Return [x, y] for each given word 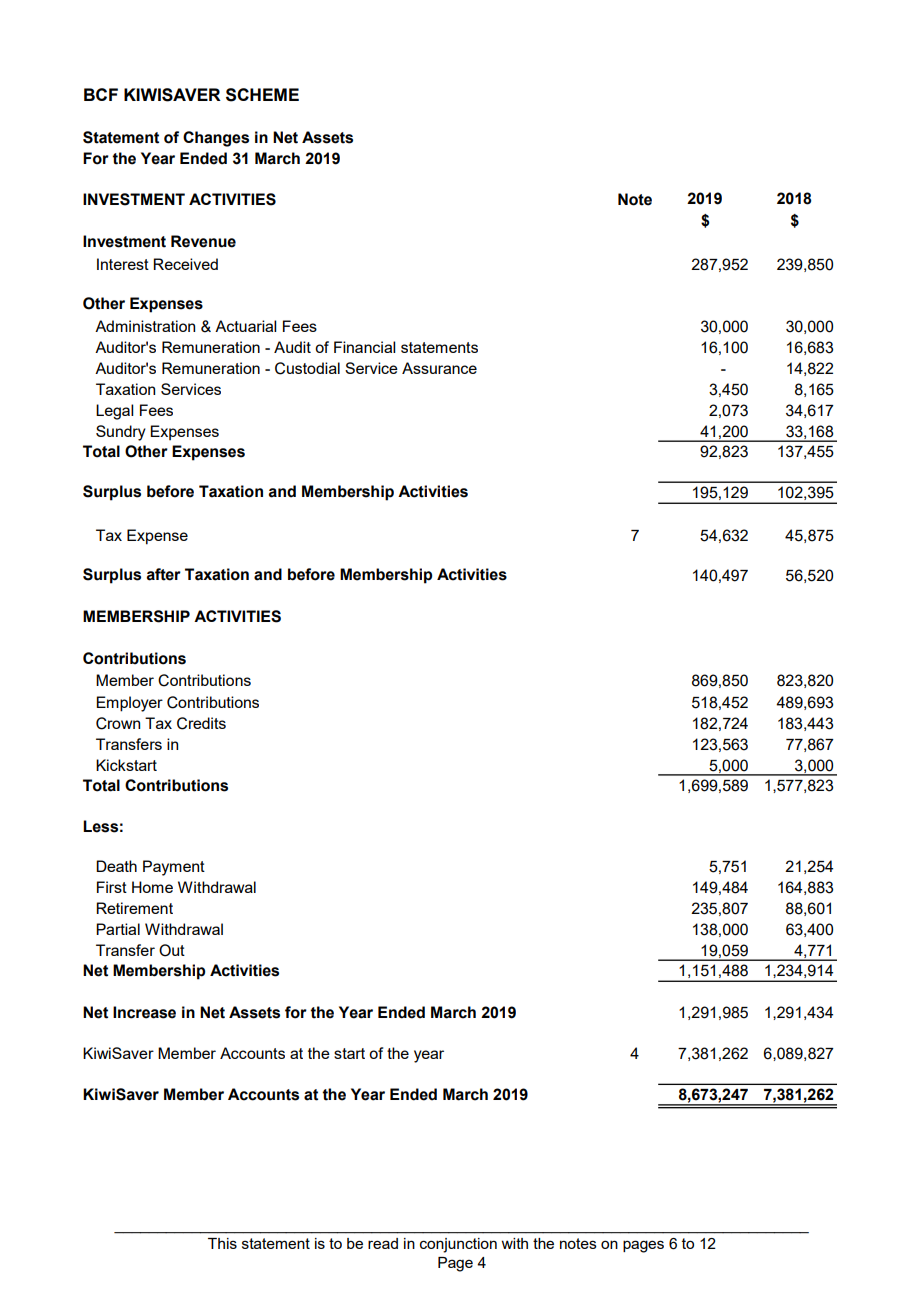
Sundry [121, 433]
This [222, 1243]
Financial [364, 347]
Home [152, 887]
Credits [201, 723]
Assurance [439, 368]
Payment [174, 868]
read [383, 1243]
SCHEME [262, 95]
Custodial [307, 368]
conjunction [458, 1245]
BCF [101, 94]
